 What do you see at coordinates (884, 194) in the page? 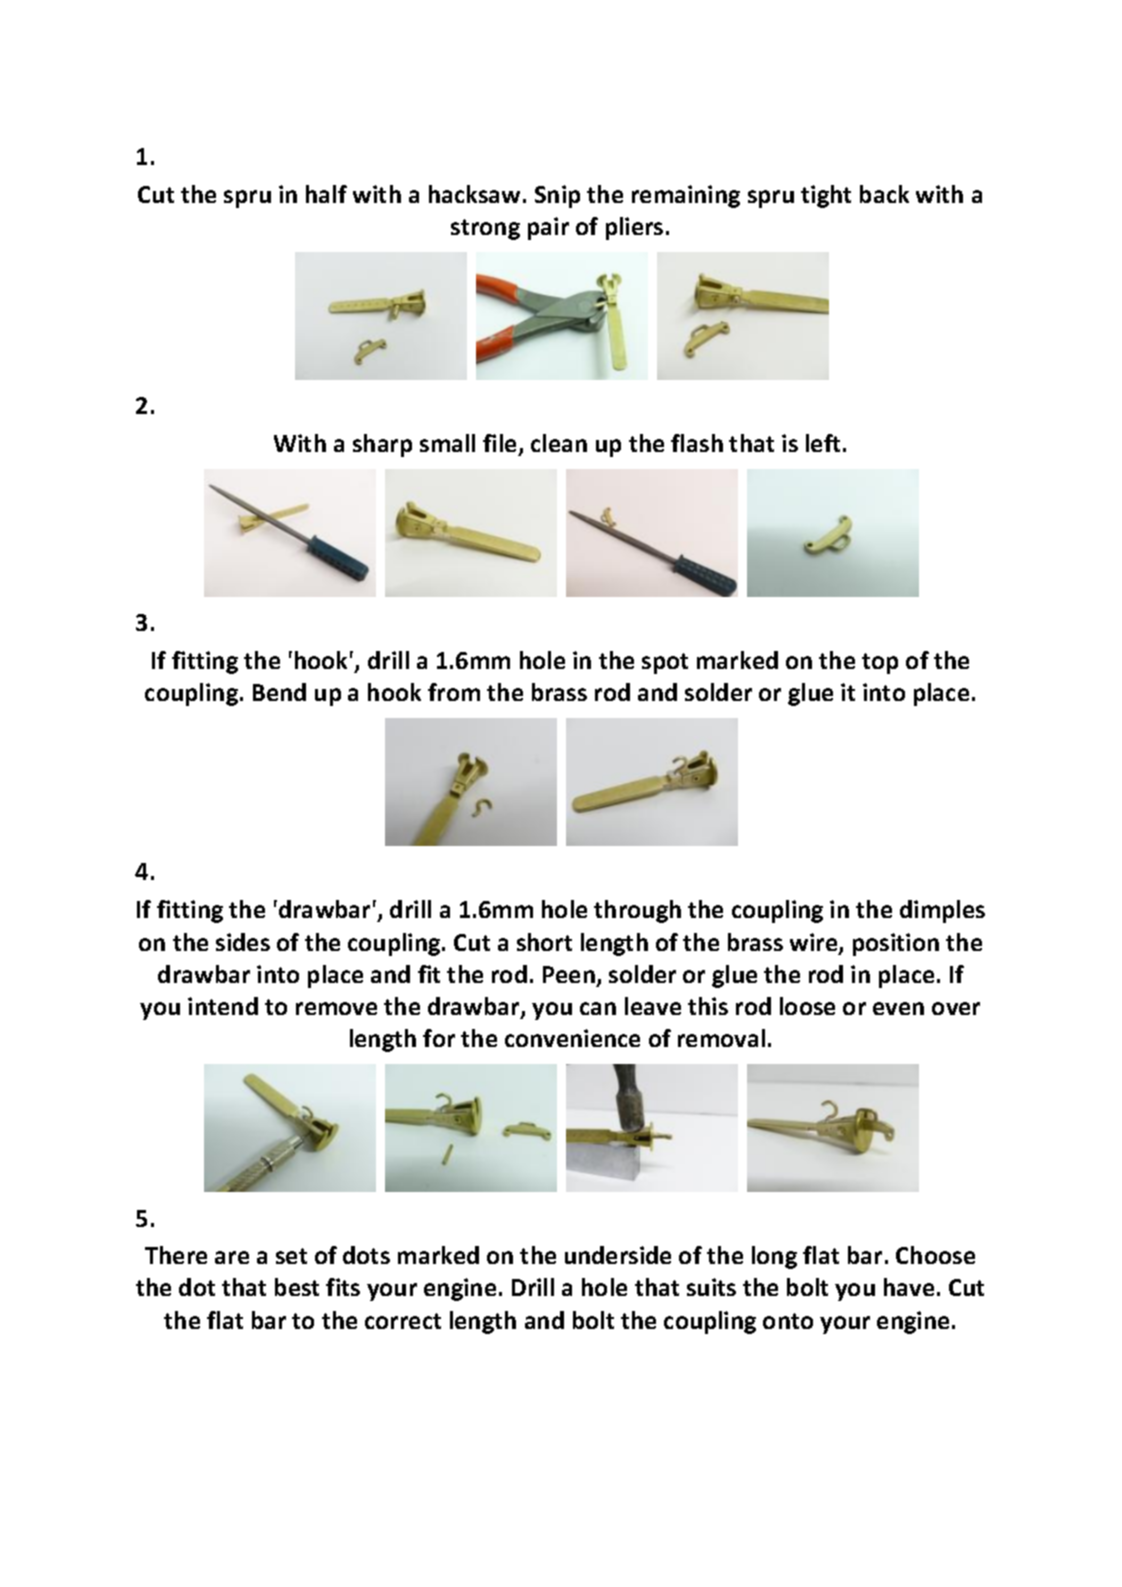
I see `back` at bounding box center [884, 194].
